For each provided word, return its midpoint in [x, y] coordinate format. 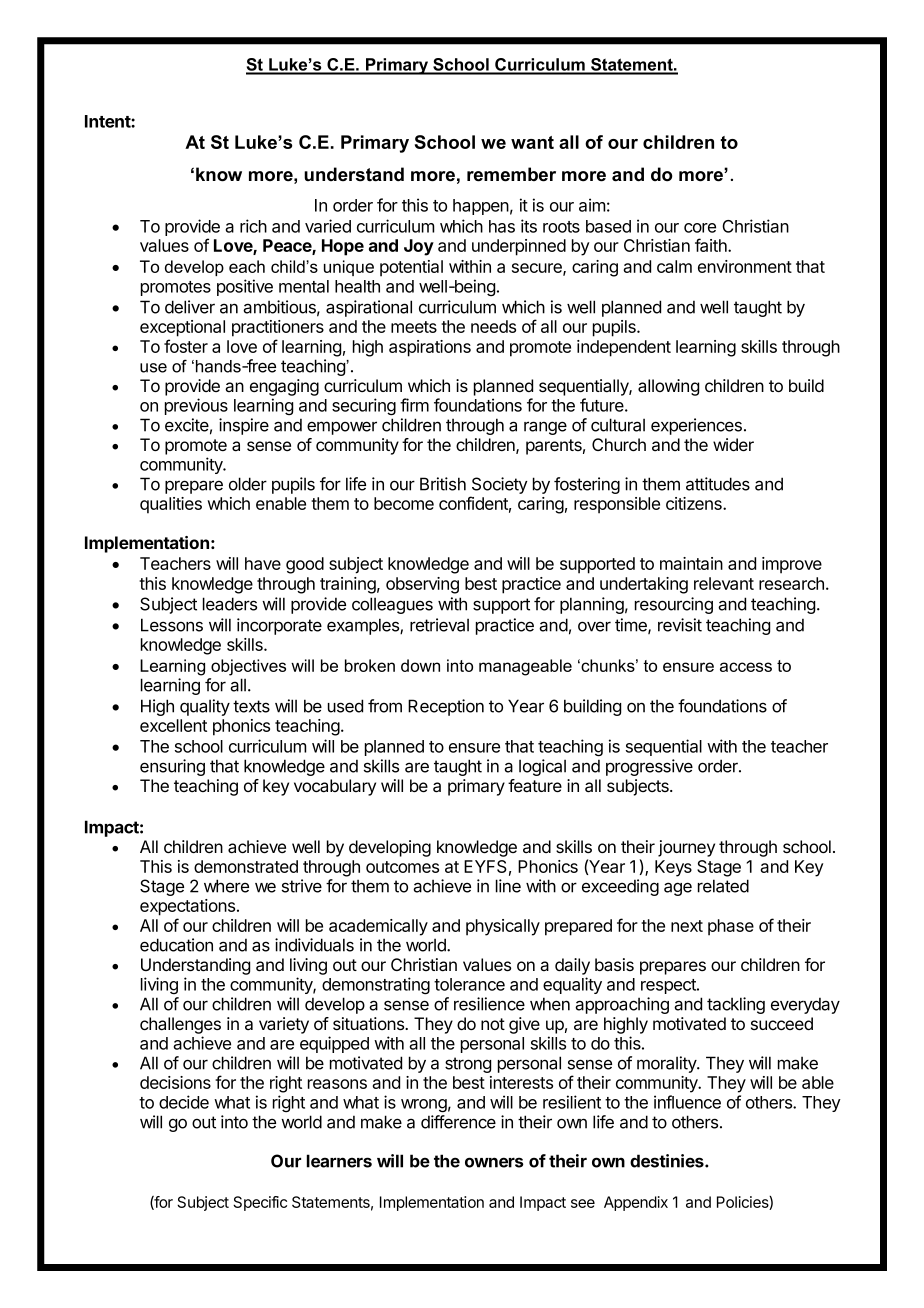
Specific [260, 1203]
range [545, 428]
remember [511, 174]
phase [731, 927]
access [746, 667]
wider [733, 444]
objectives [248, 667]
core [700, 228]
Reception [446, 707]
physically [503, 927]
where [226, 886]
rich [253, 226]
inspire [244, 426]
